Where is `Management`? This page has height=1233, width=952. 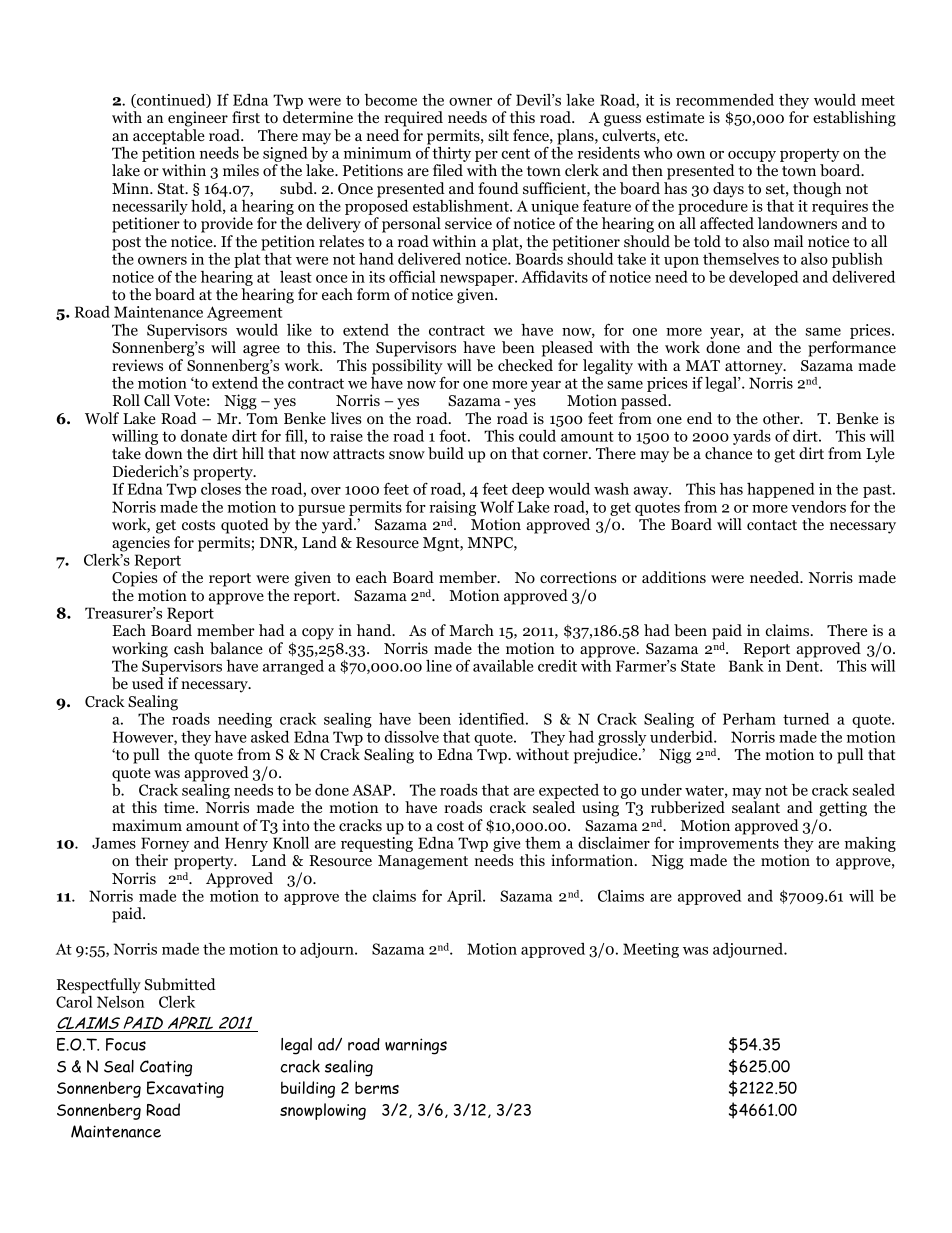 Management is located at coordinates (423, 862).
